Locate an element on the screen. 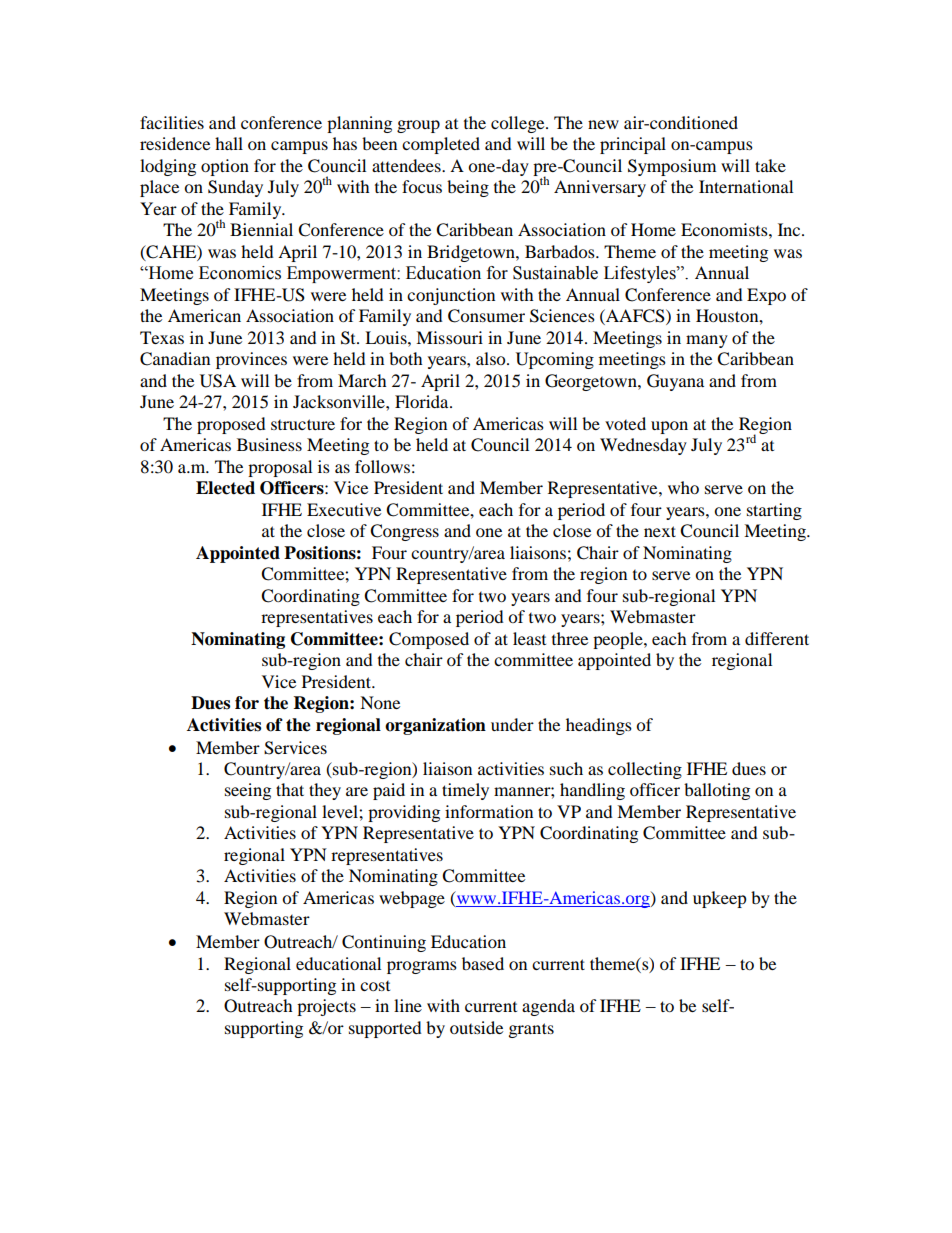 This screenshot has width=952, height=1233. organization is located at coordinates (435, 726).
